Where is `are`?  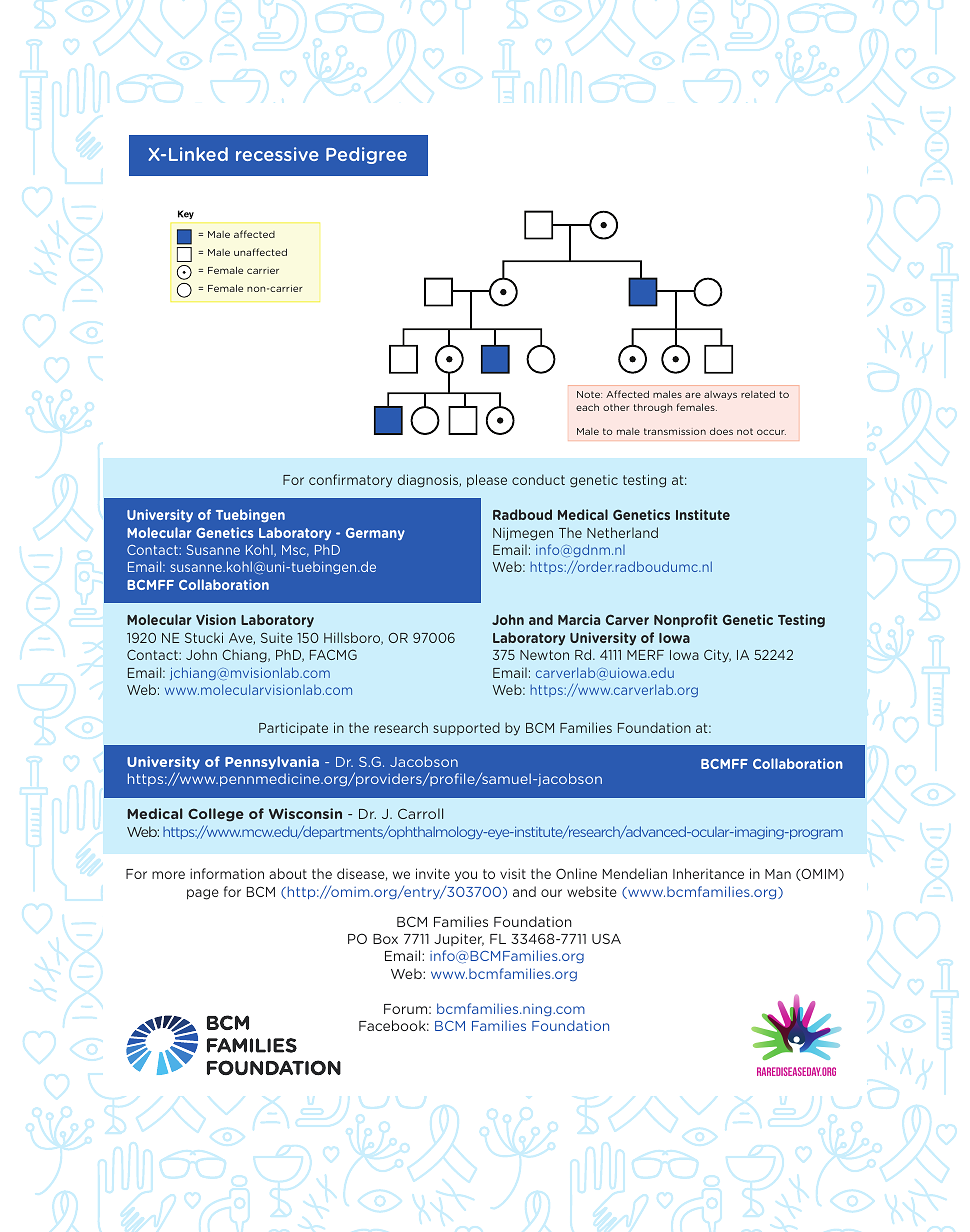 are is located at coordinates (693, 395).
